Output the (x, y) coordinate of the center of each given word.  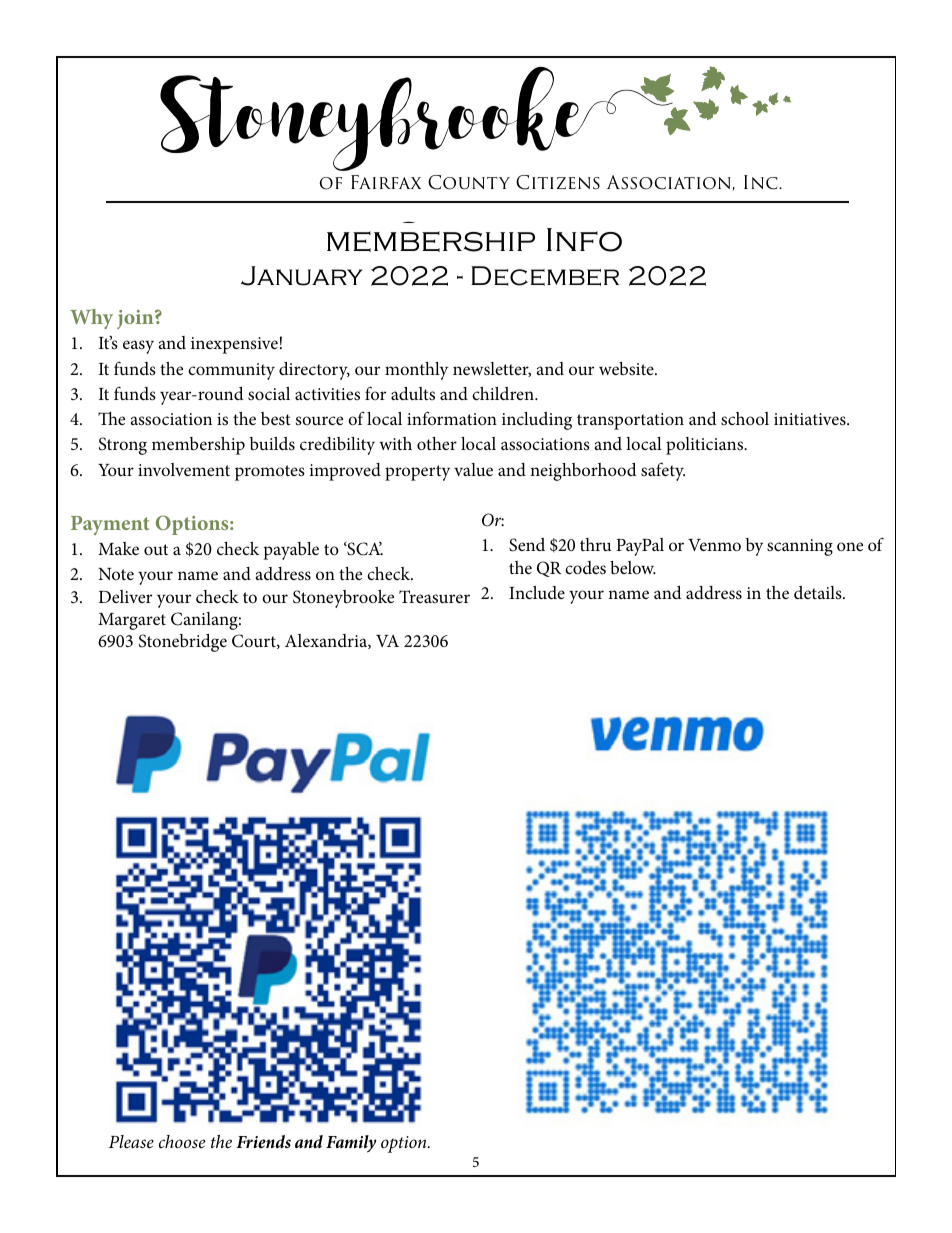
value (473, 469)
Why (91, 319)
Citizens (558, 182)
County (469, 182)
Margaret (132, 621)
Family (351, 1144)
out (156, 549)
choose (182, 1141)
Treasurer (434, 596)
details (819, 592)
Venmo (714, 545)
